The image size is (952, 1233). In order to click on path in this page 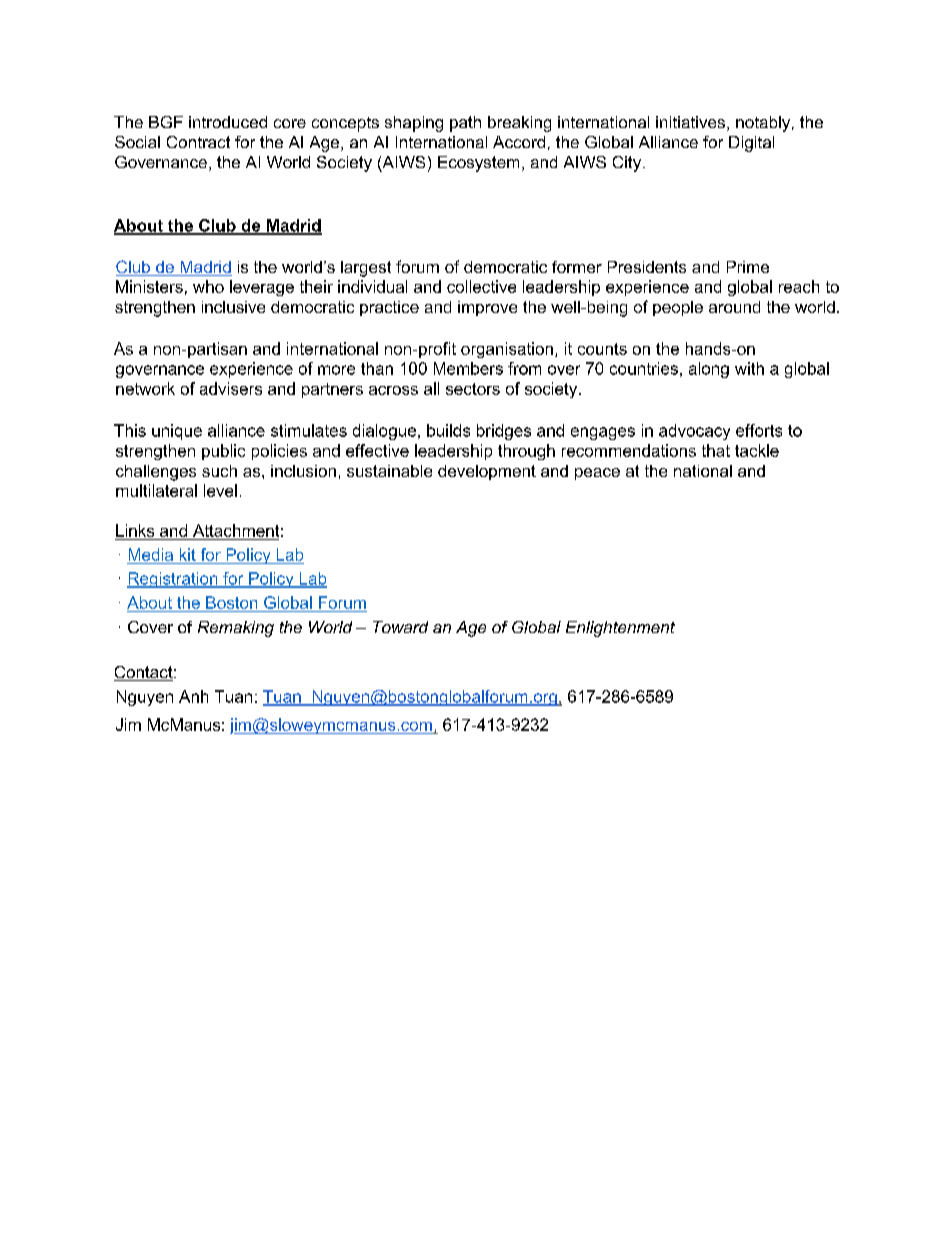, I will do `click(465, 124)`.
